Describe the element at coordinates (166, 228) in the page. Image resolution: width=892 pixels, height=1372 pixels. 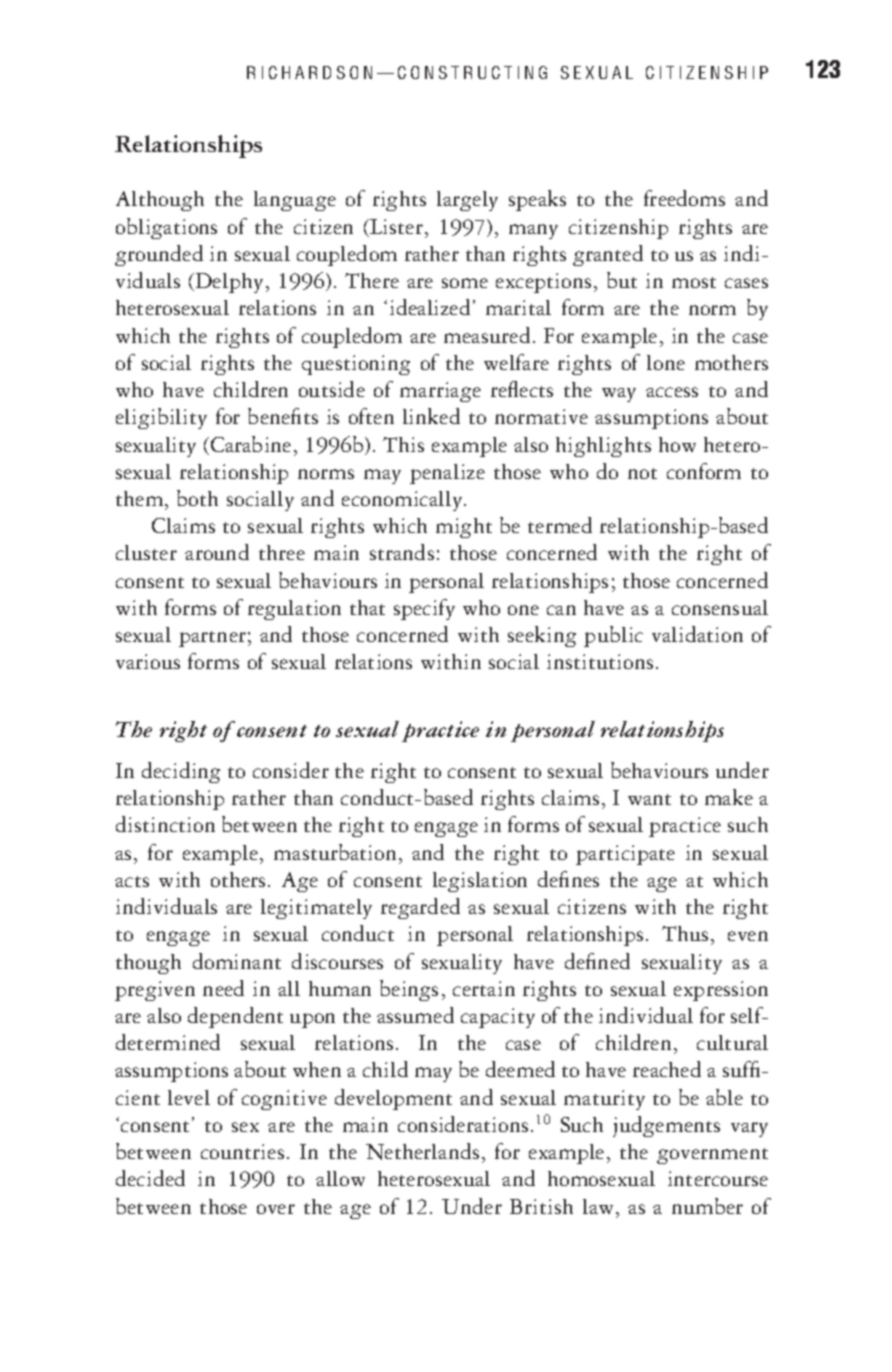
I see `obligations` at that location.
